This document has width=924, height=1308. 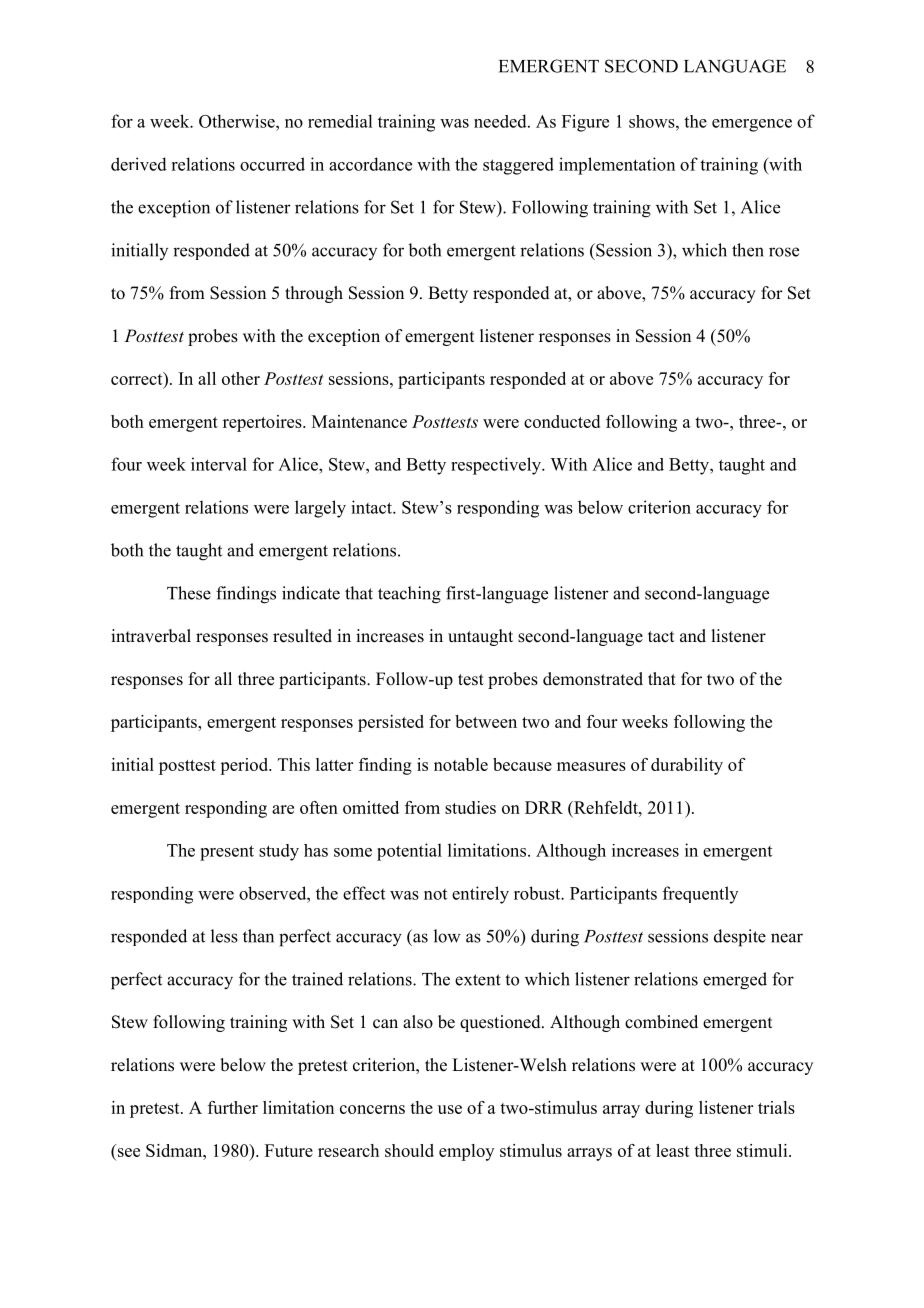 I want to click on conducted, so click(x=562, y=421).
